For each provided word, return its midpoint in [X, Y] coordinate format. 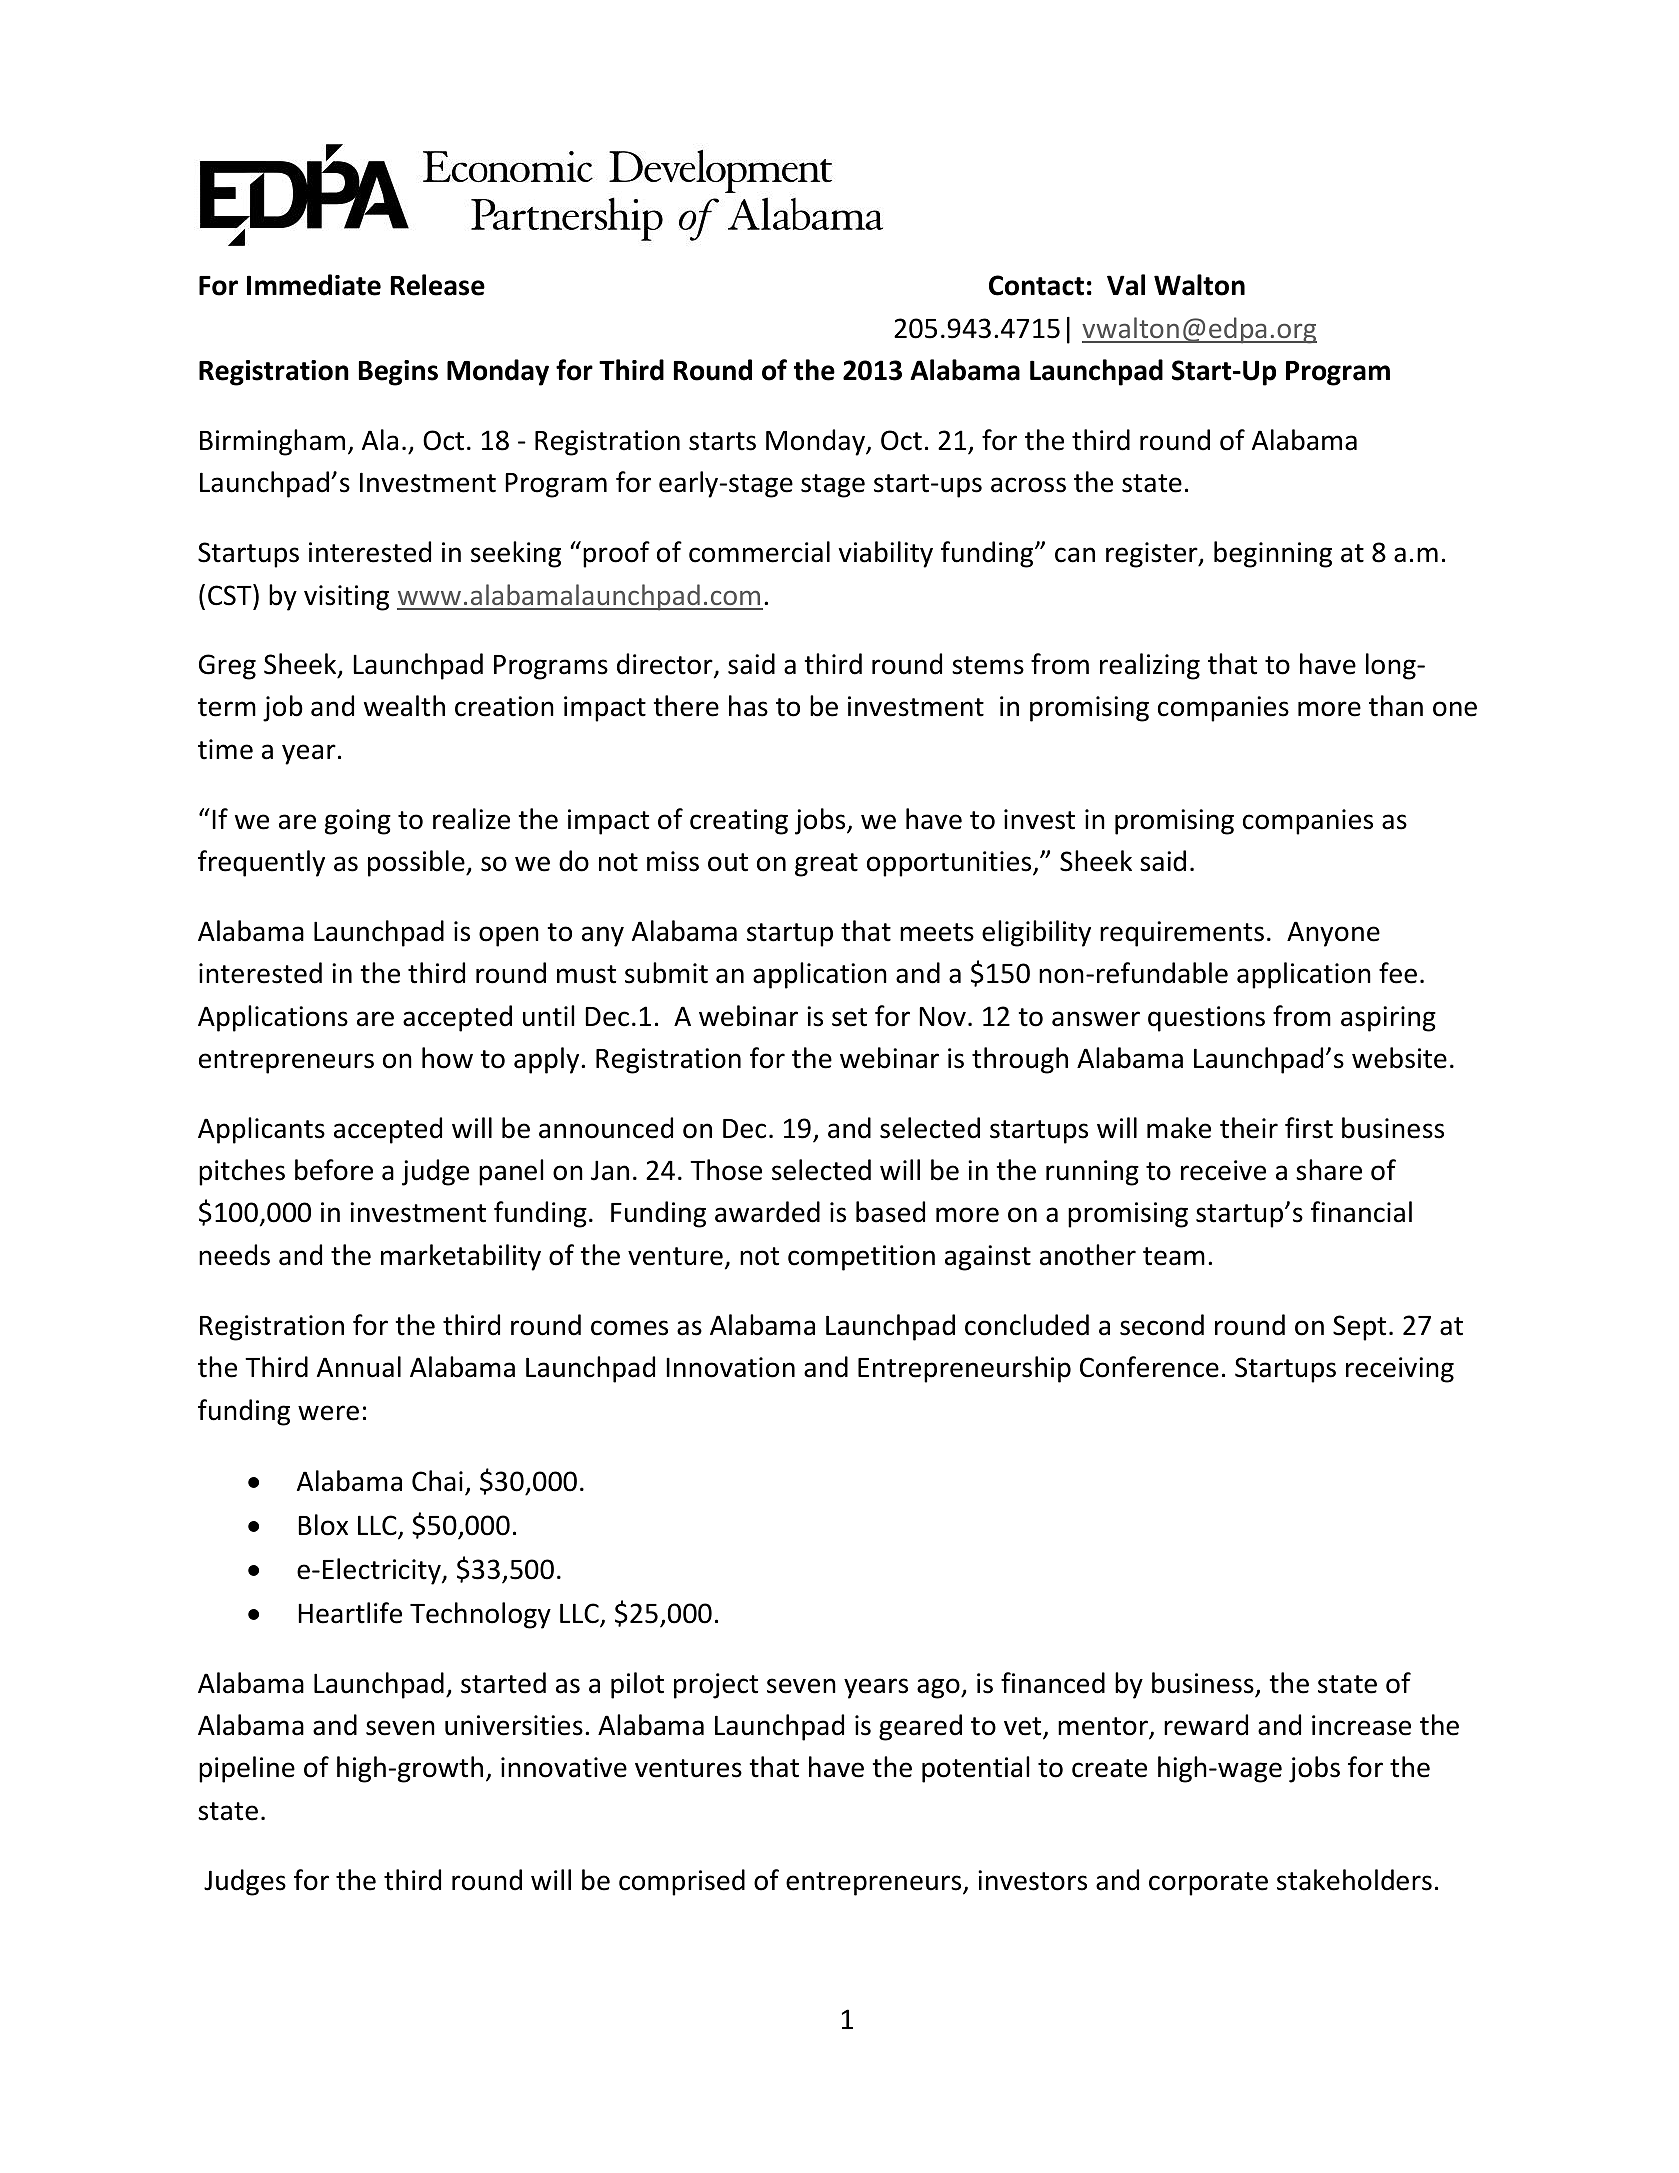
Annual [359, 1367]
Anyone [1333, 934]
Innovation [730, 1367]
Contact [1036, 285]
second [1162, 1325]
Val [1126, 285]
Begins [398, 373]
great [826, 865]
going [358, 822]
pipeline [247, 1769]
